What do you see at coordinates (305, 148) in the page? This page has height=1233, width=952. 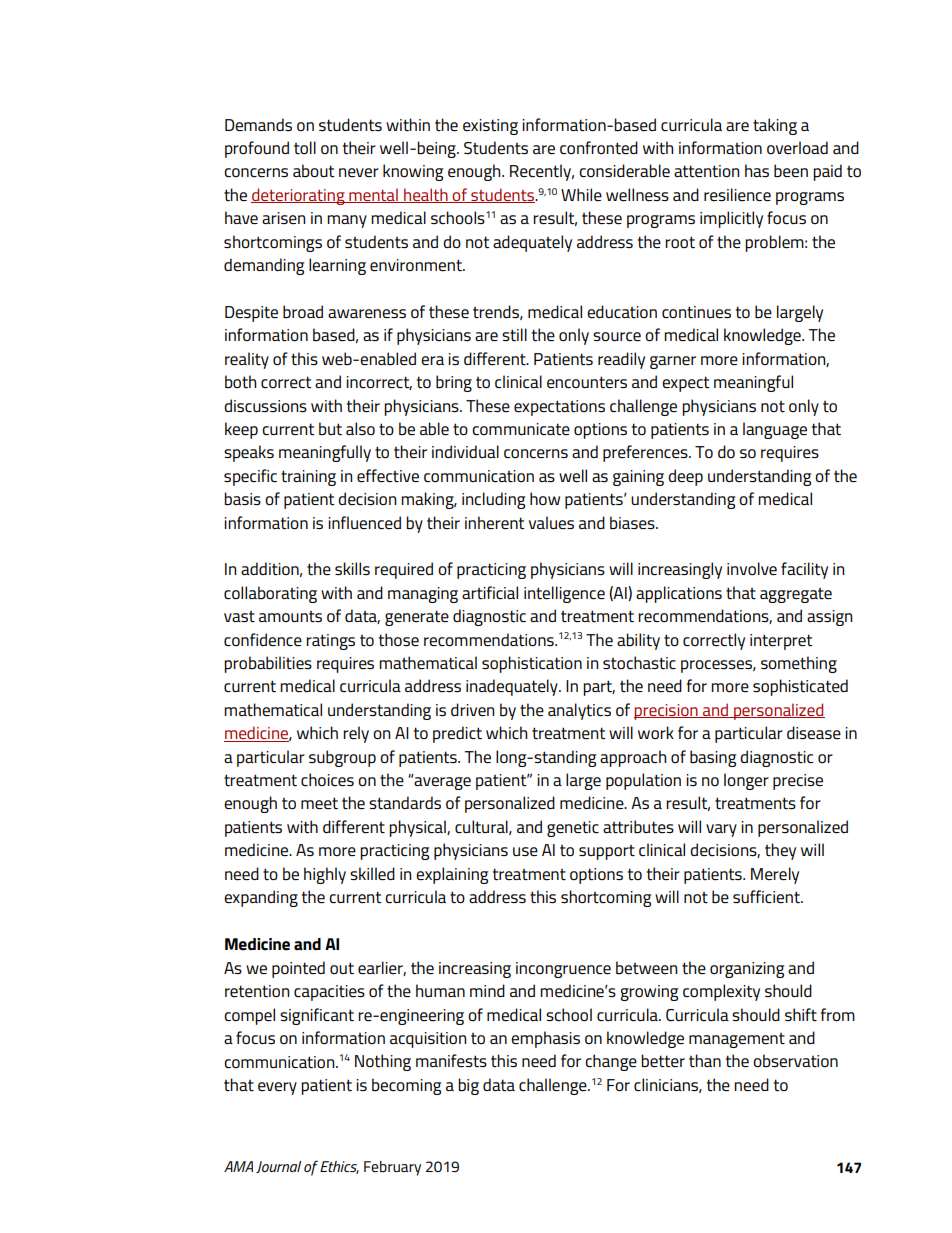 I see `toll` at bounding box center [305, 148].
